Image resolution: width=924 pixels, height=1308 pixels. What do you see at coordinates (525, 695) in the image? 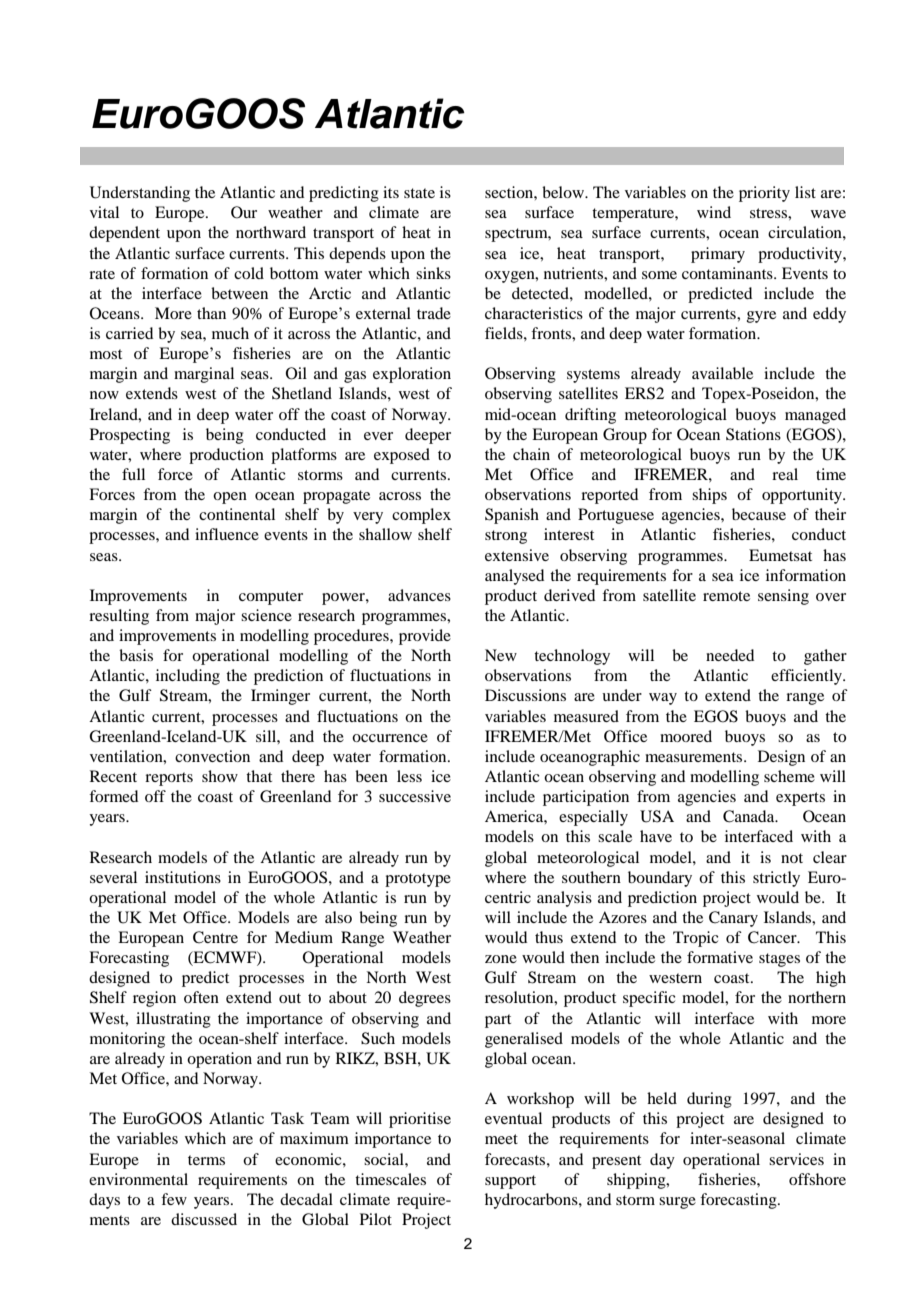
I see `Discussions` at bounding box center [525, 695].
